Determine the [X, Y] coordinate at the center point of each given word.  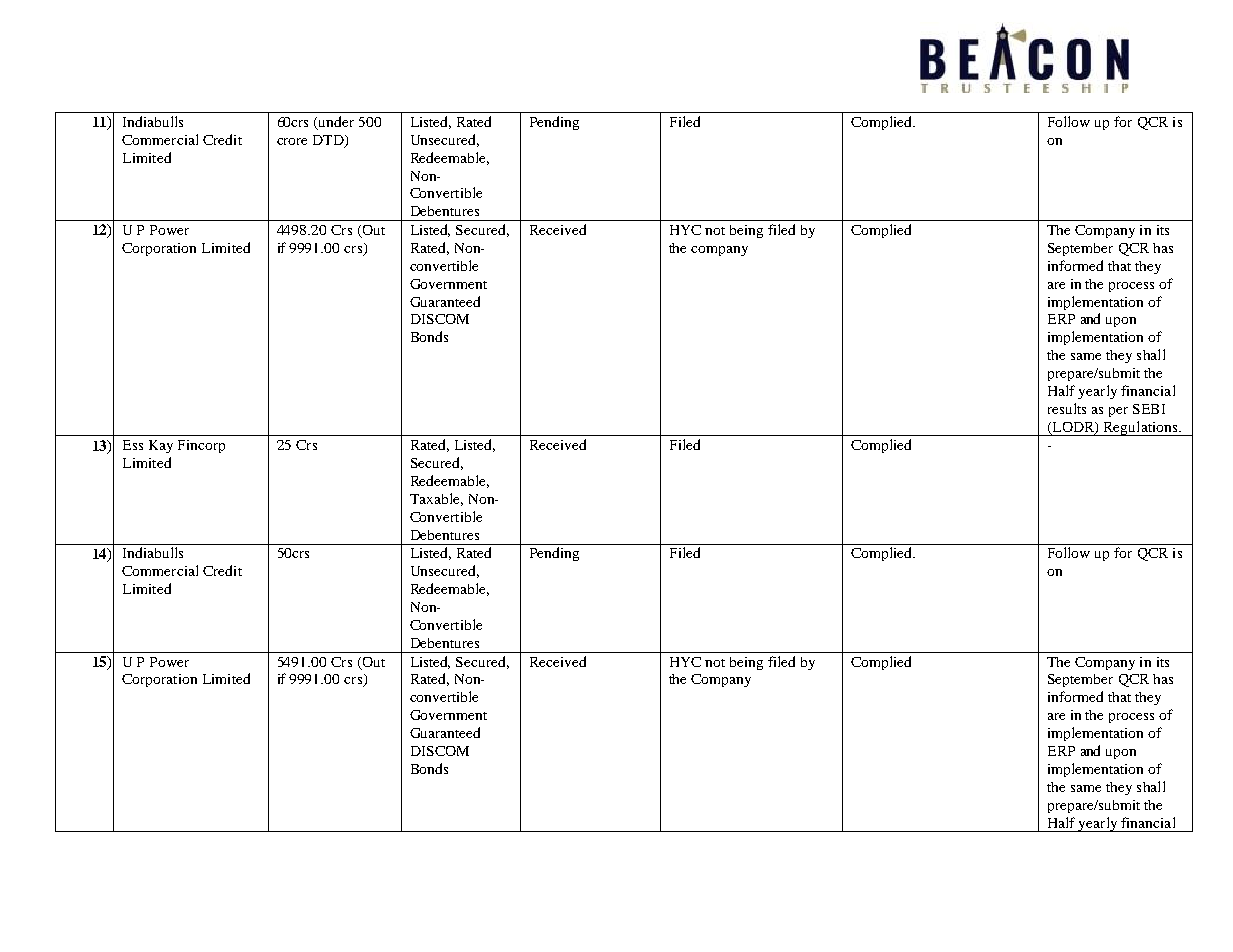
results [1067, 408]
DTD [329, 141]
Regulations [1141, 428]
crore [292, 141]
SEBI [1149, 409]
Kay [161, 446]
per [1118, 412]
